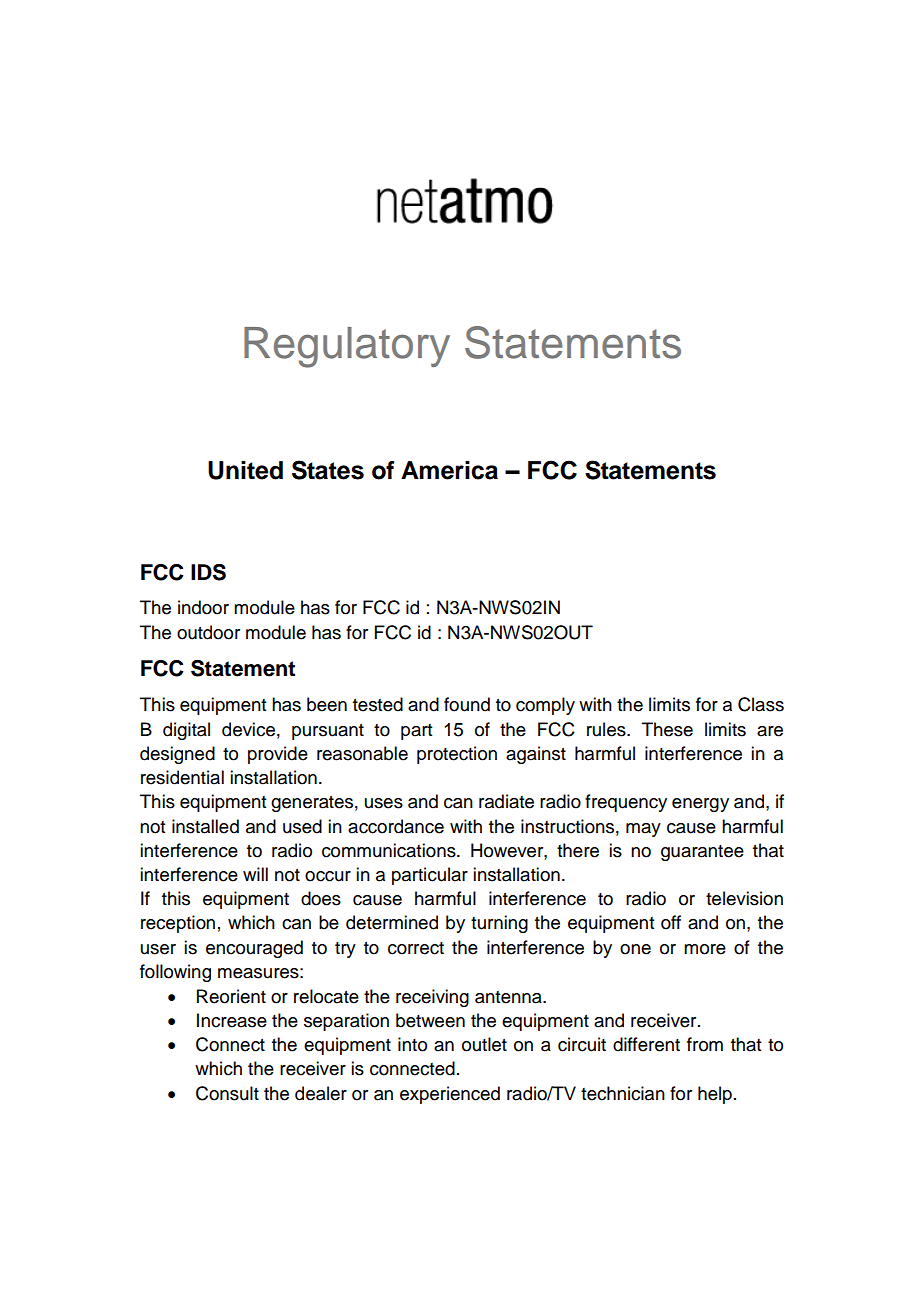 The image size is (924, 1308). What do you see at coordinates (227, 1093) in the page?
I see `Consult` at bounding box center [227, 1093].
